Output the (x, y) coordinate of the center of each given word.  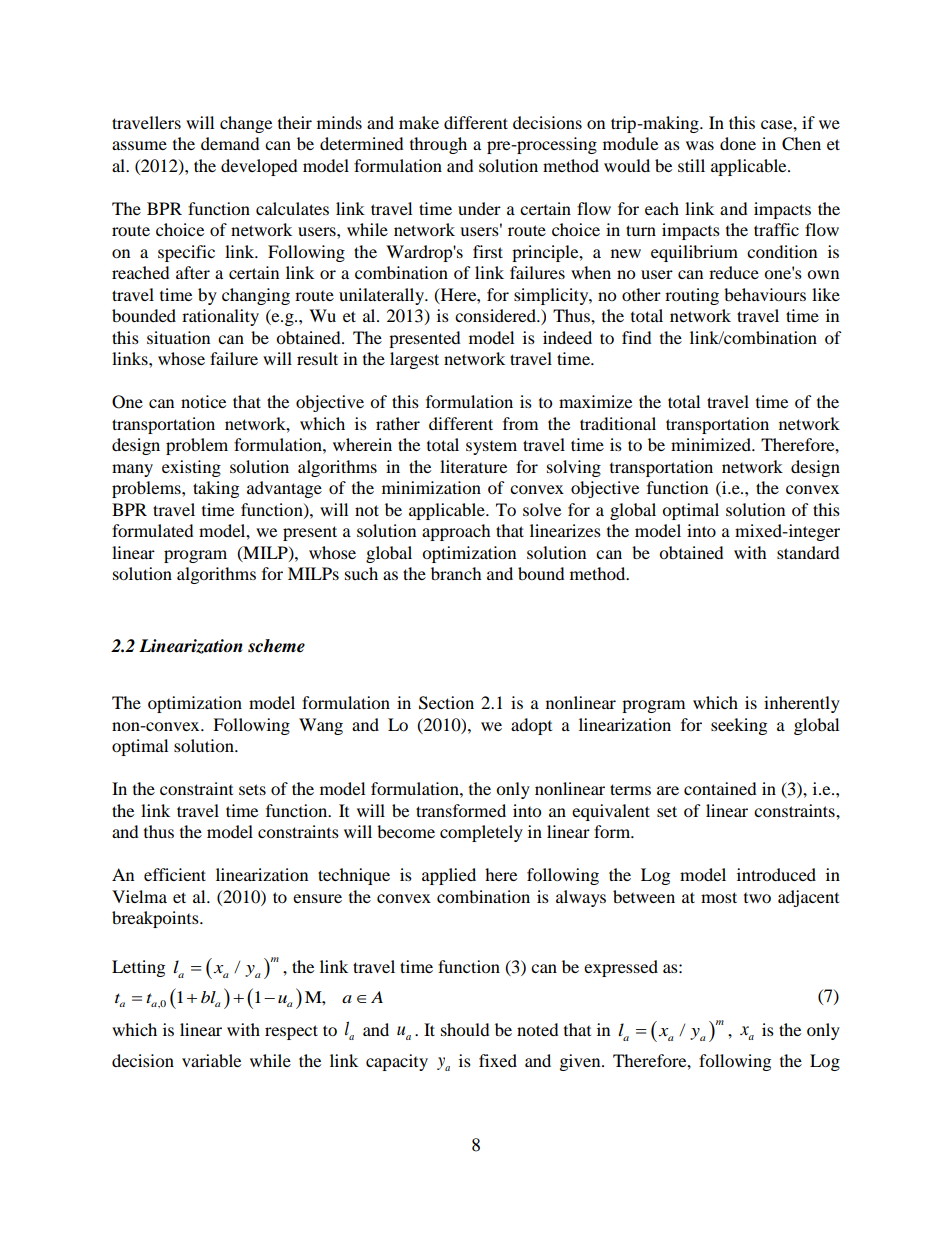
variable (211, 1060)
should (465, 1029)
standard (808, 552)
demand (230, 143)
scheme (276, 646)
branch (456, 573)
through (438, 145)
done (738, 143)
